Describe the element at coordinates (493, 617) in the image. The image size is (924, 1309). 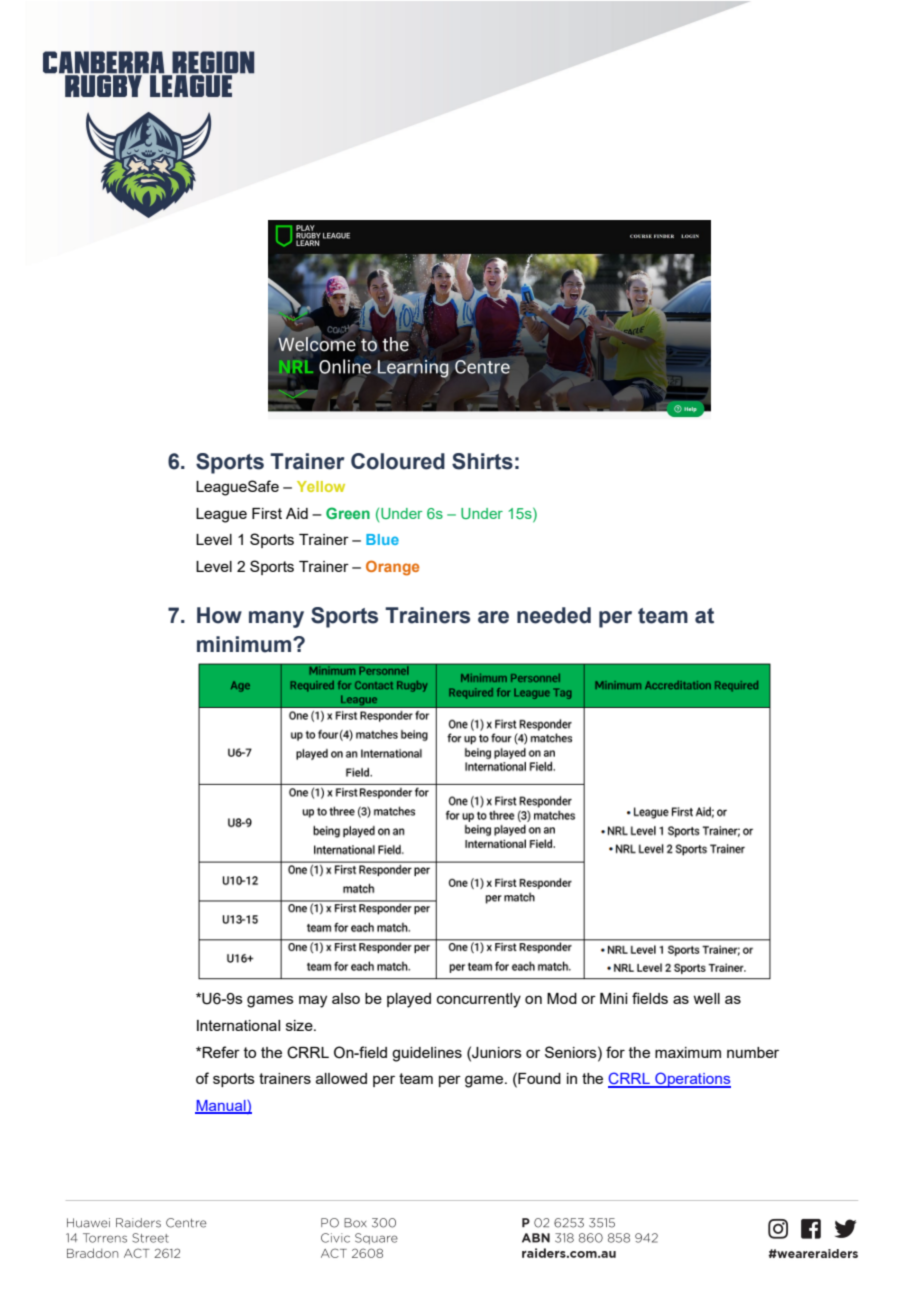
I see `are` at that location.
